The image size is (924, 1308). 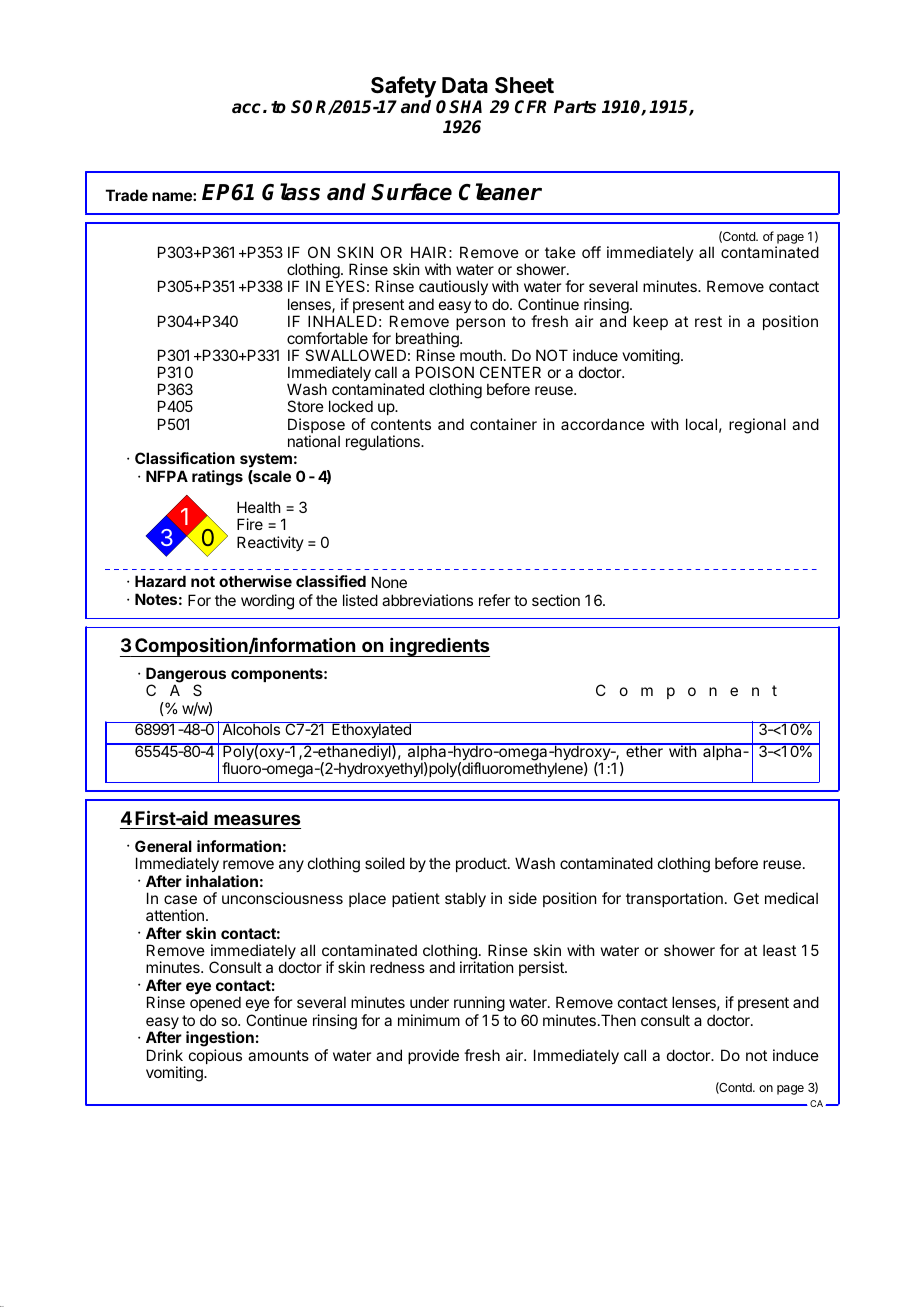 What do you see at coordinates (644, 750) in the page?
I see `ether` at bounding box center [644, 750].
